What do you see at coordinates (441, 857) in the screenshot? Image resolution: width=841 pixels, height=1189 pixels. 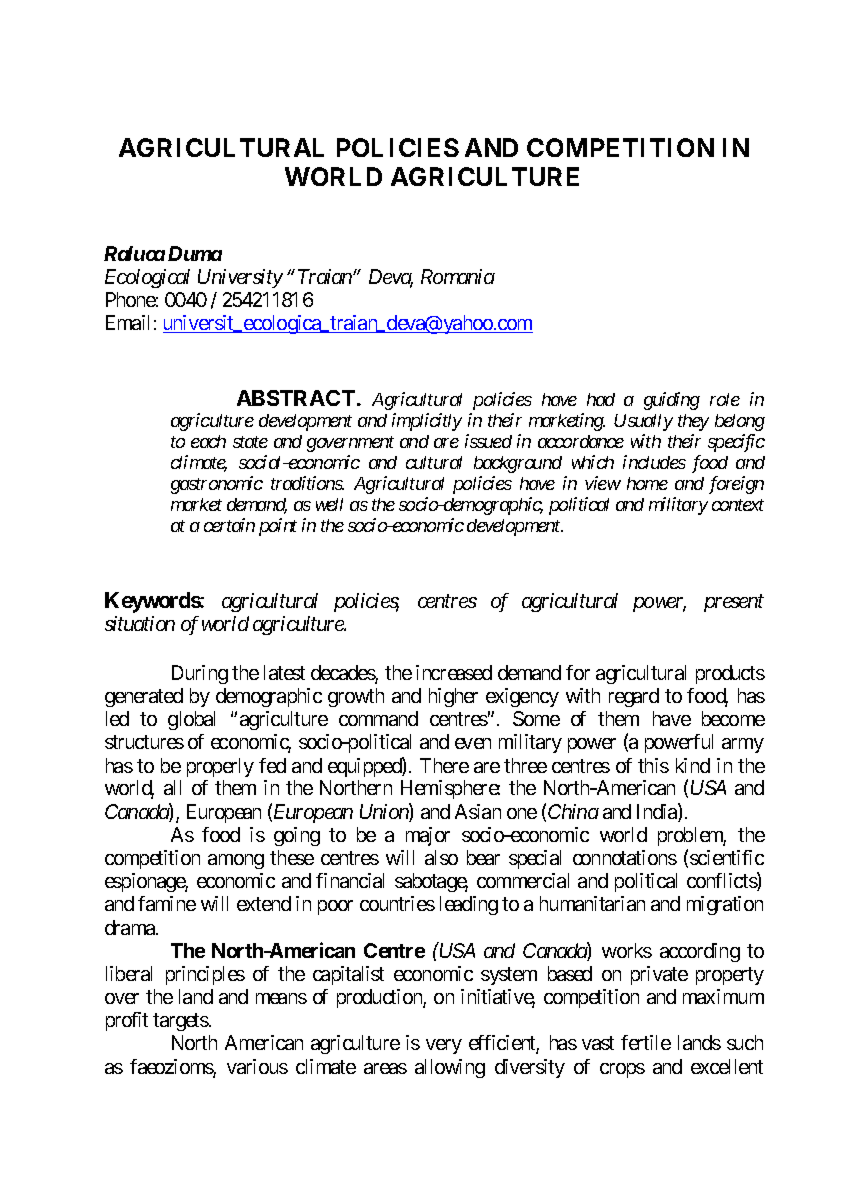 I see `also` at bounding box center [441, 857].
